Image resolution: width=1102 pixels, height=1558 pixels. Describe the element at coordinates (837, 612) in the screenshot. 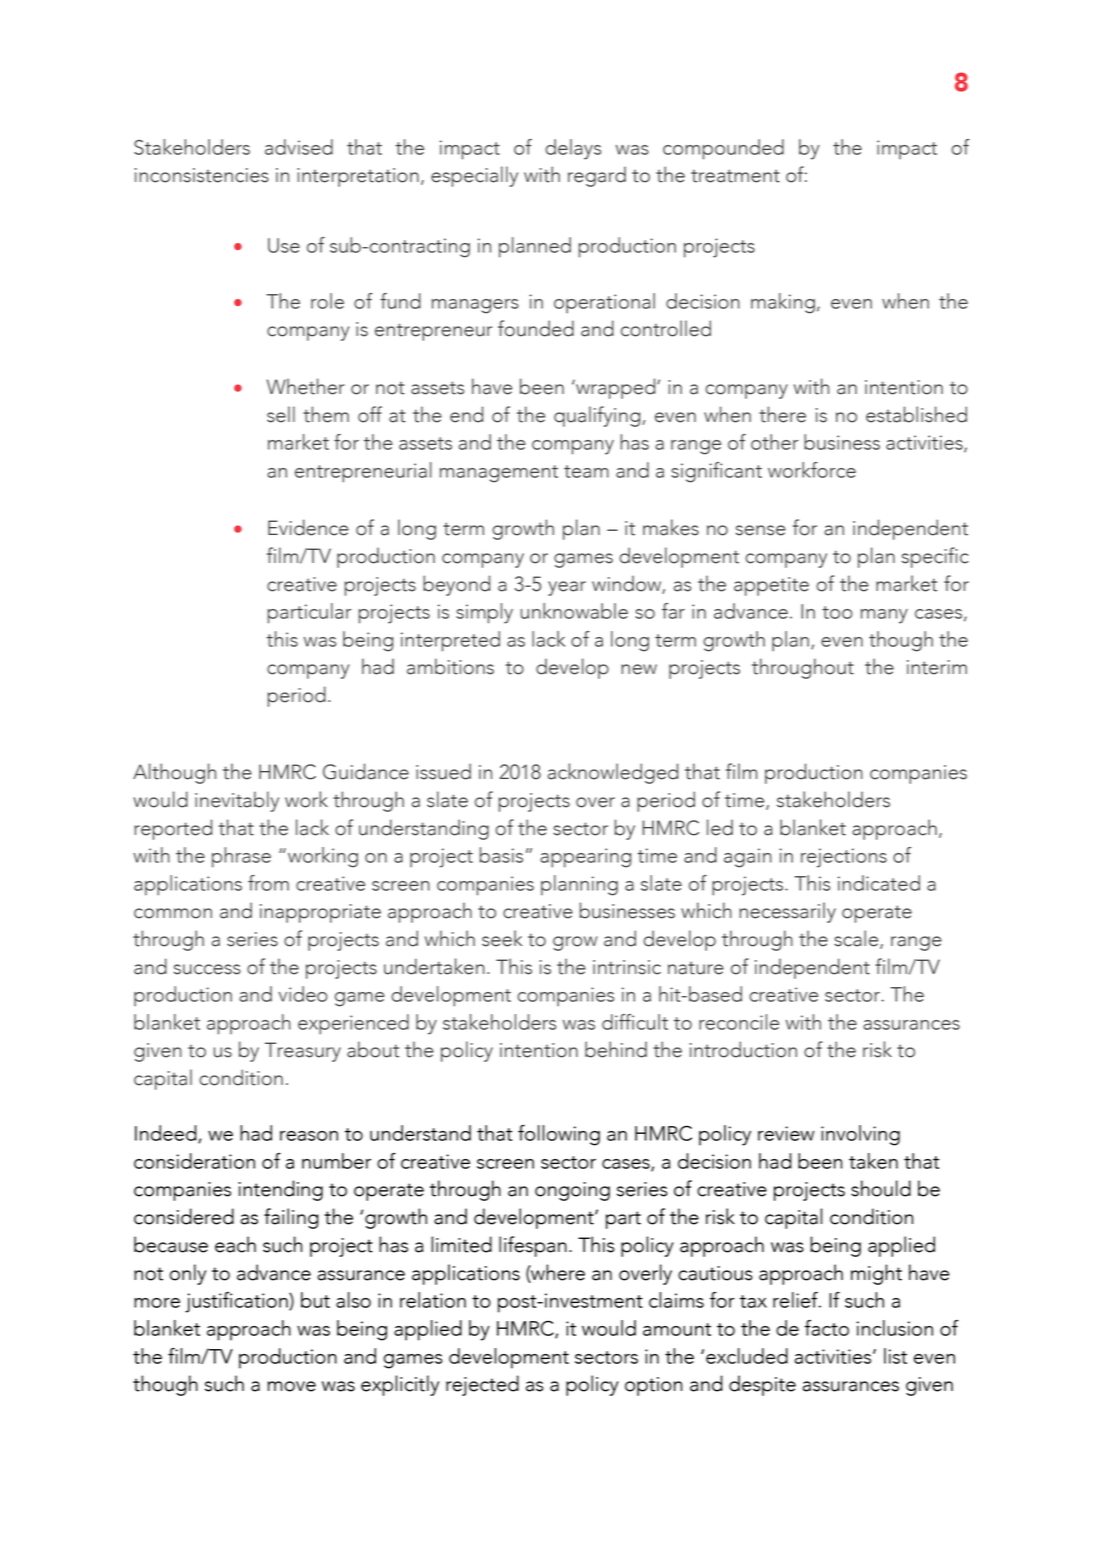

I see `too` at that location.
